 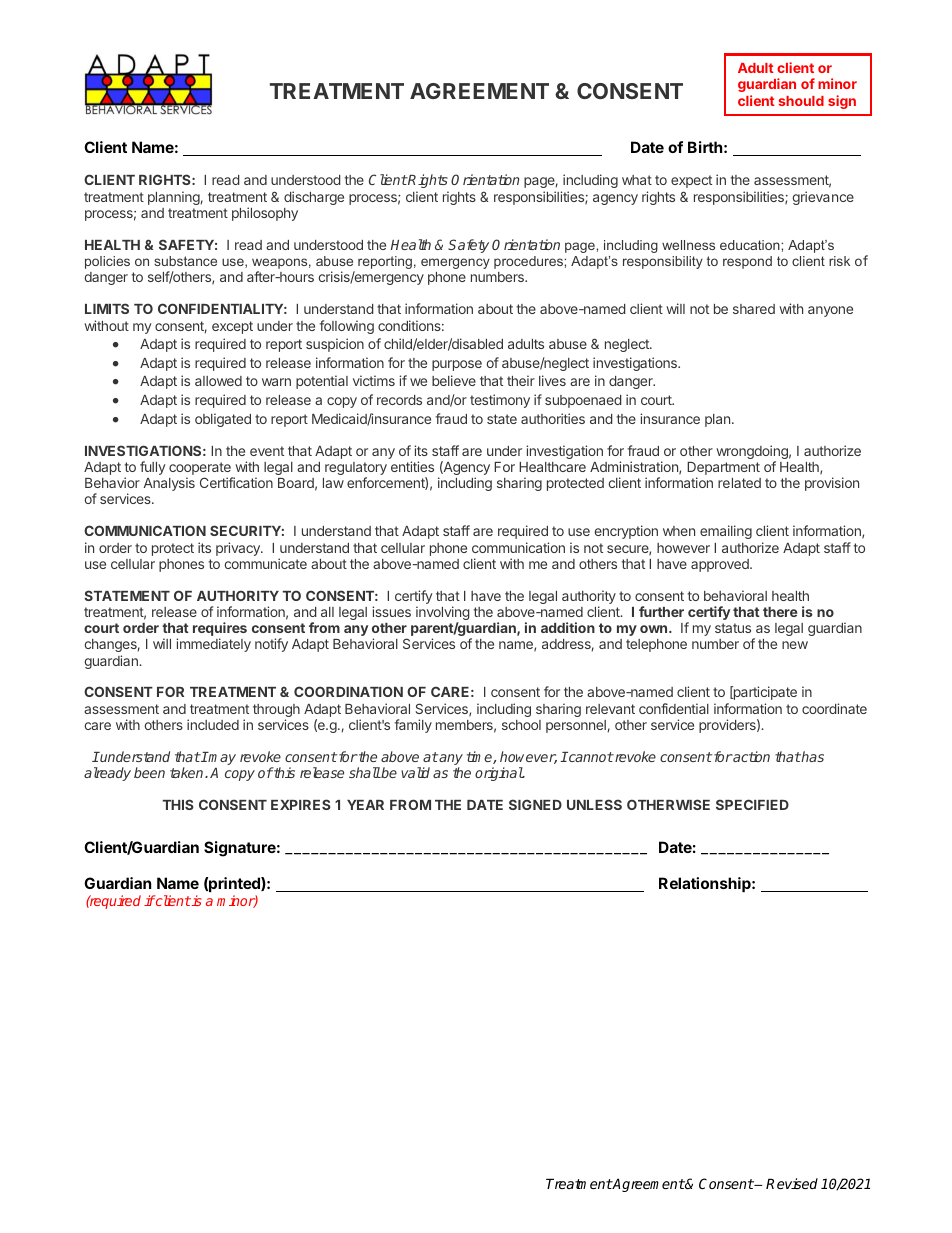 I want to click on philosophy, so click(x=265, y=214).
